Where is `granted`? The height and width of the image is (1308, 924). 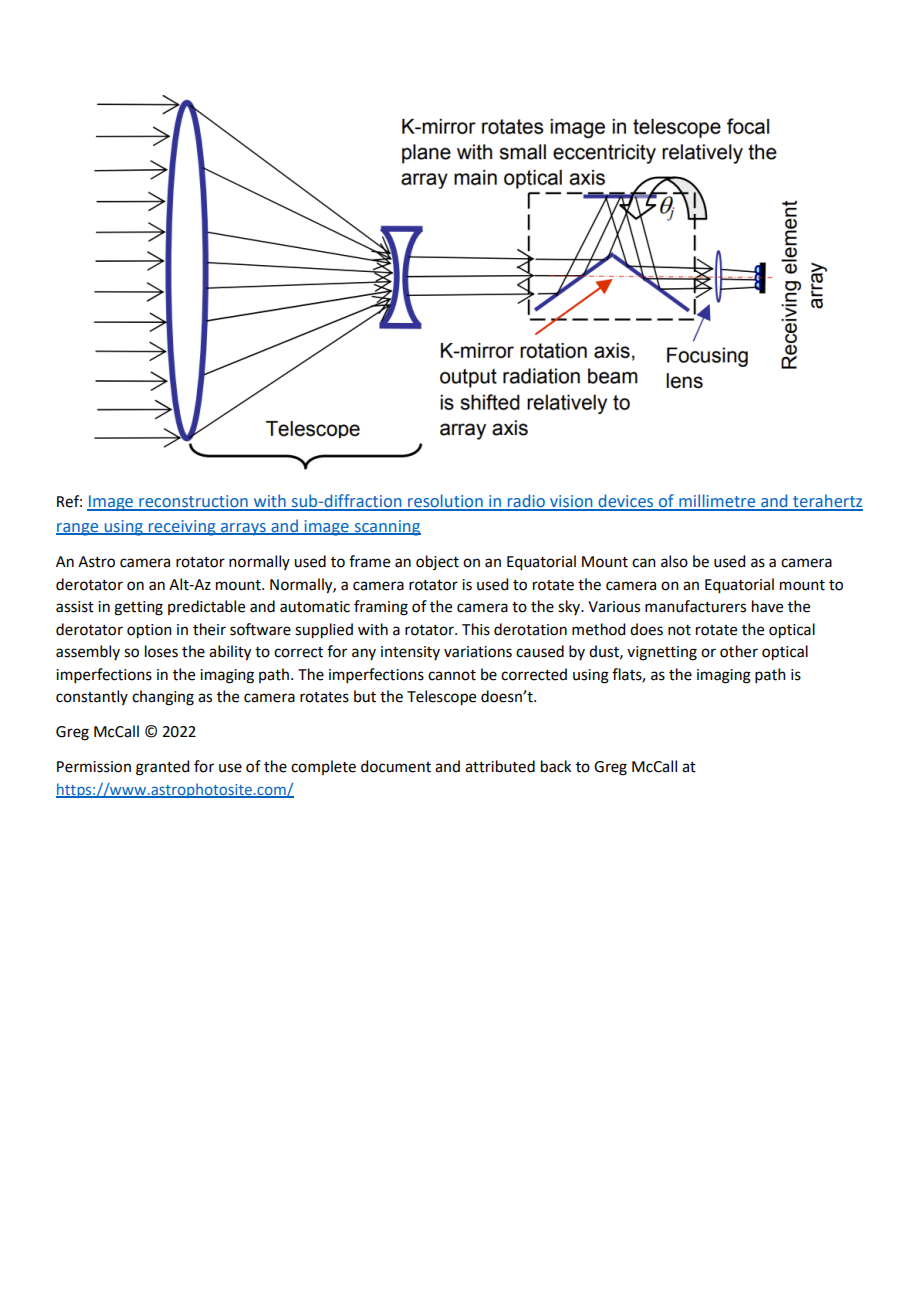 granted is located at coordinates (162, 768).
